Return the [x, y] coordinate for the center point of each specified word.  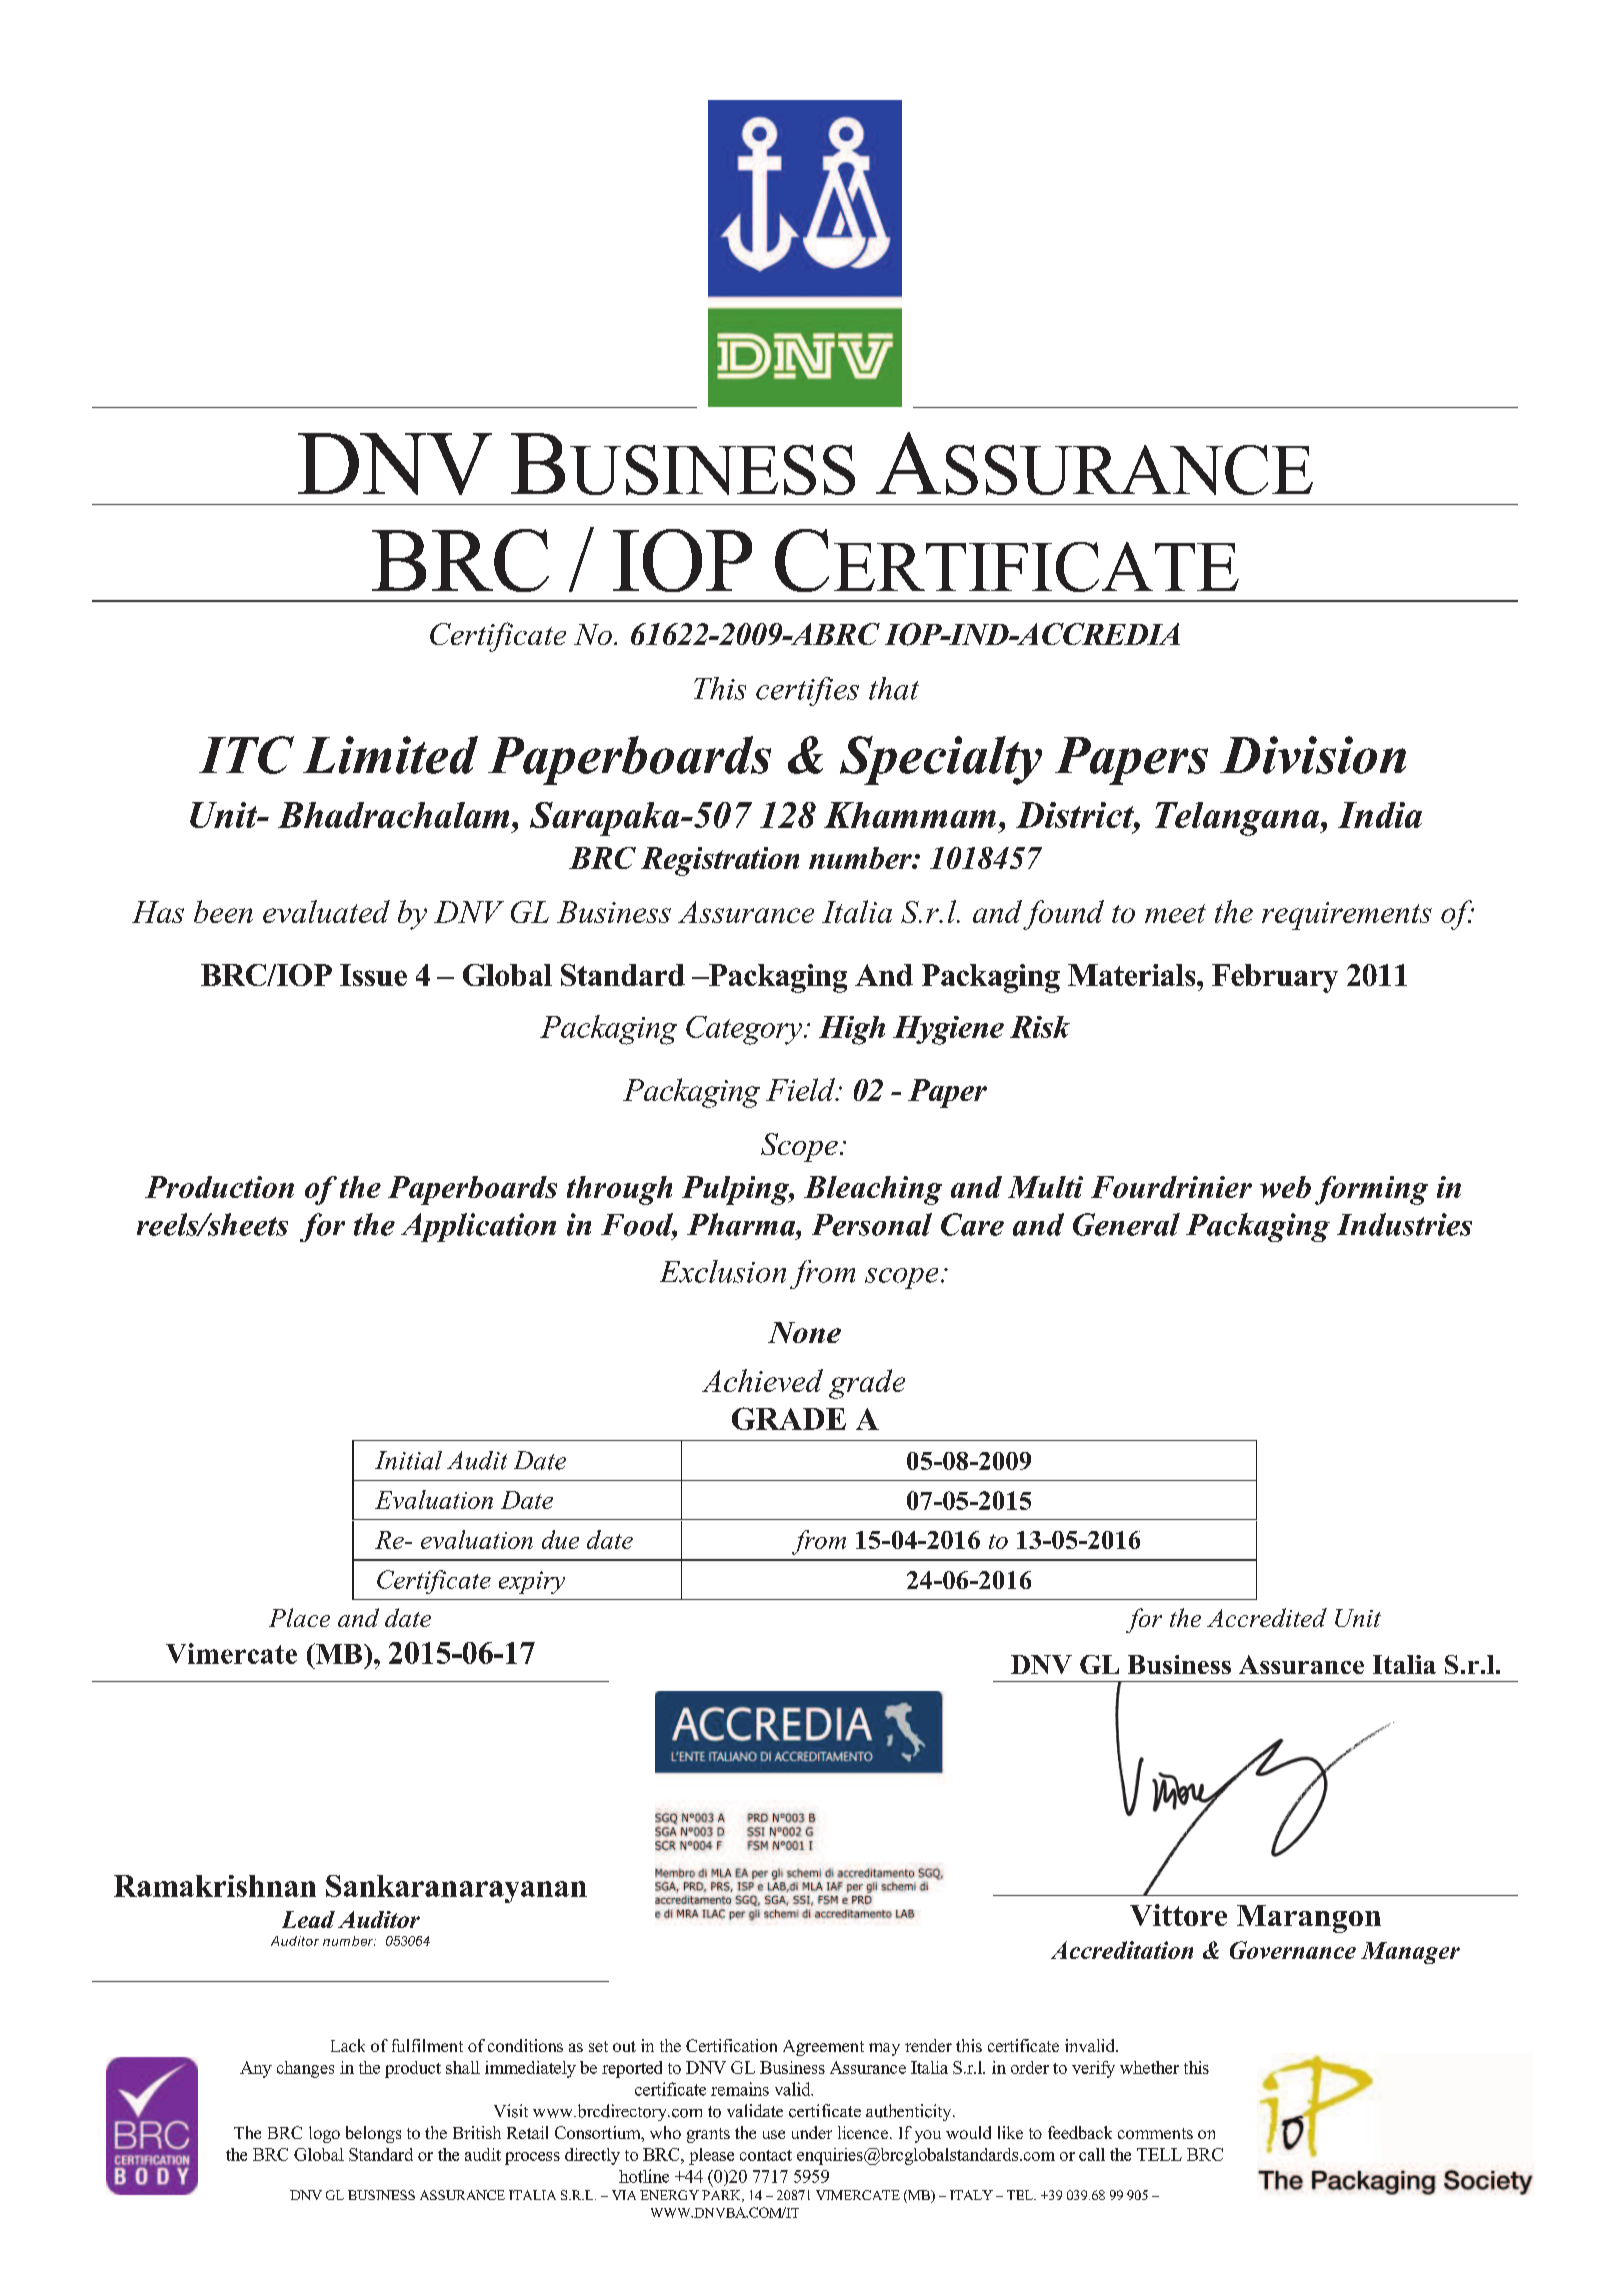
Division [1313, 755]
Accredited [1267, 1617]
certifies [807, 691]
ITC [246, 755]
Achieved [762, 1380]
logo [324, 2134]
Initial [408, 1460]
